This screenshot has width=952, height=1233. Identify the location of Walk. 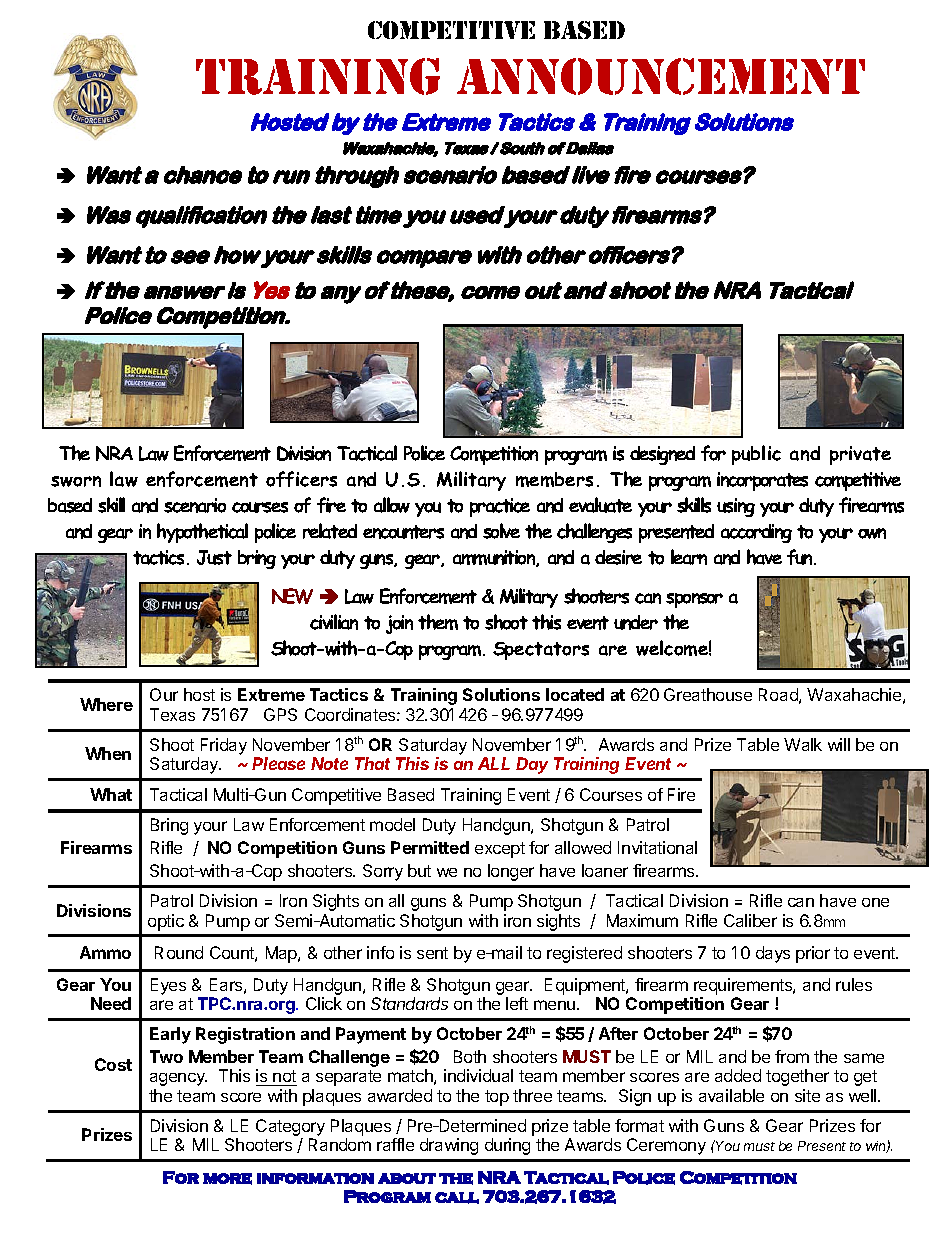
(803, 744).
